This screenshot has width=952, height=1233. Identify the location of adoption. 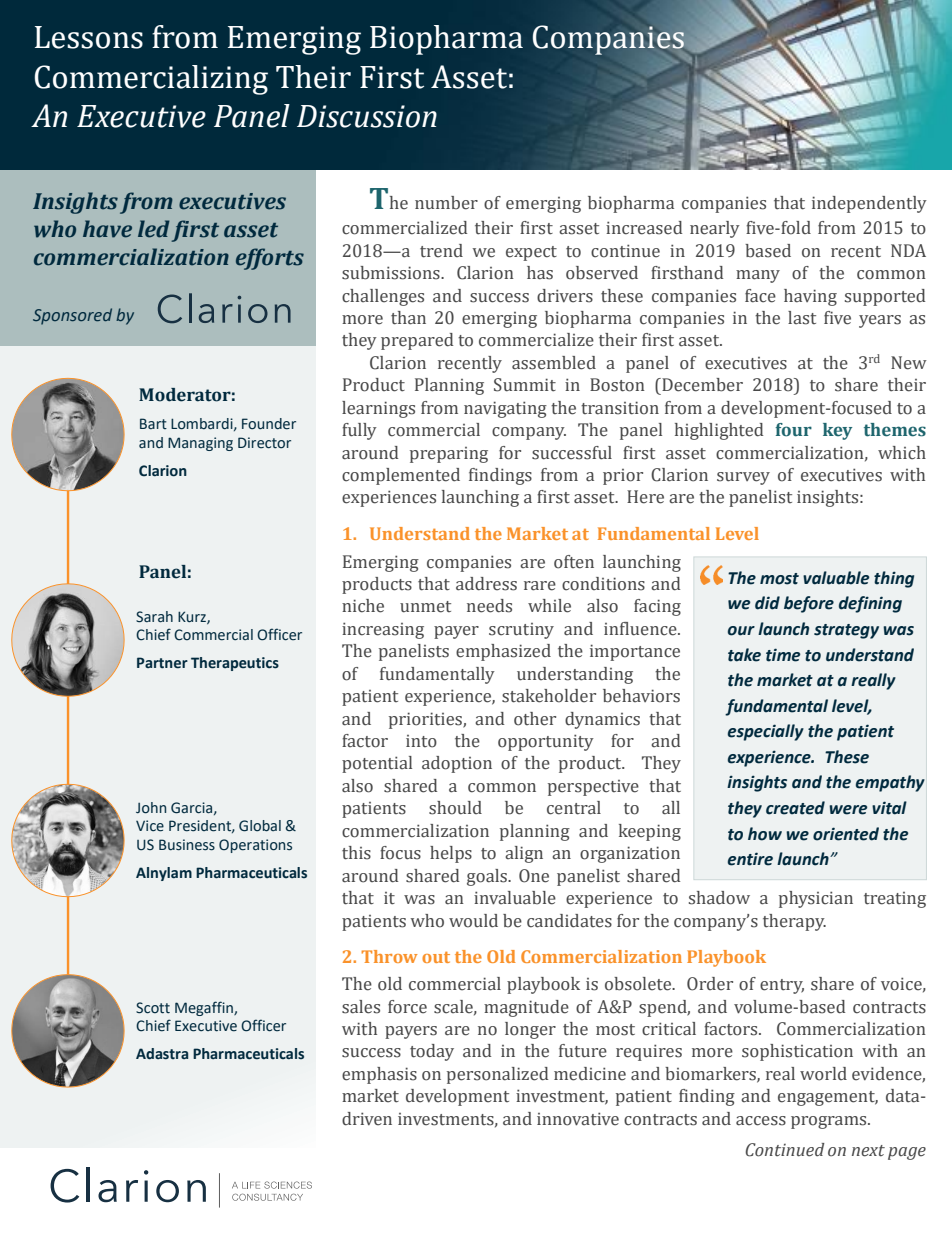
(457, 764).
